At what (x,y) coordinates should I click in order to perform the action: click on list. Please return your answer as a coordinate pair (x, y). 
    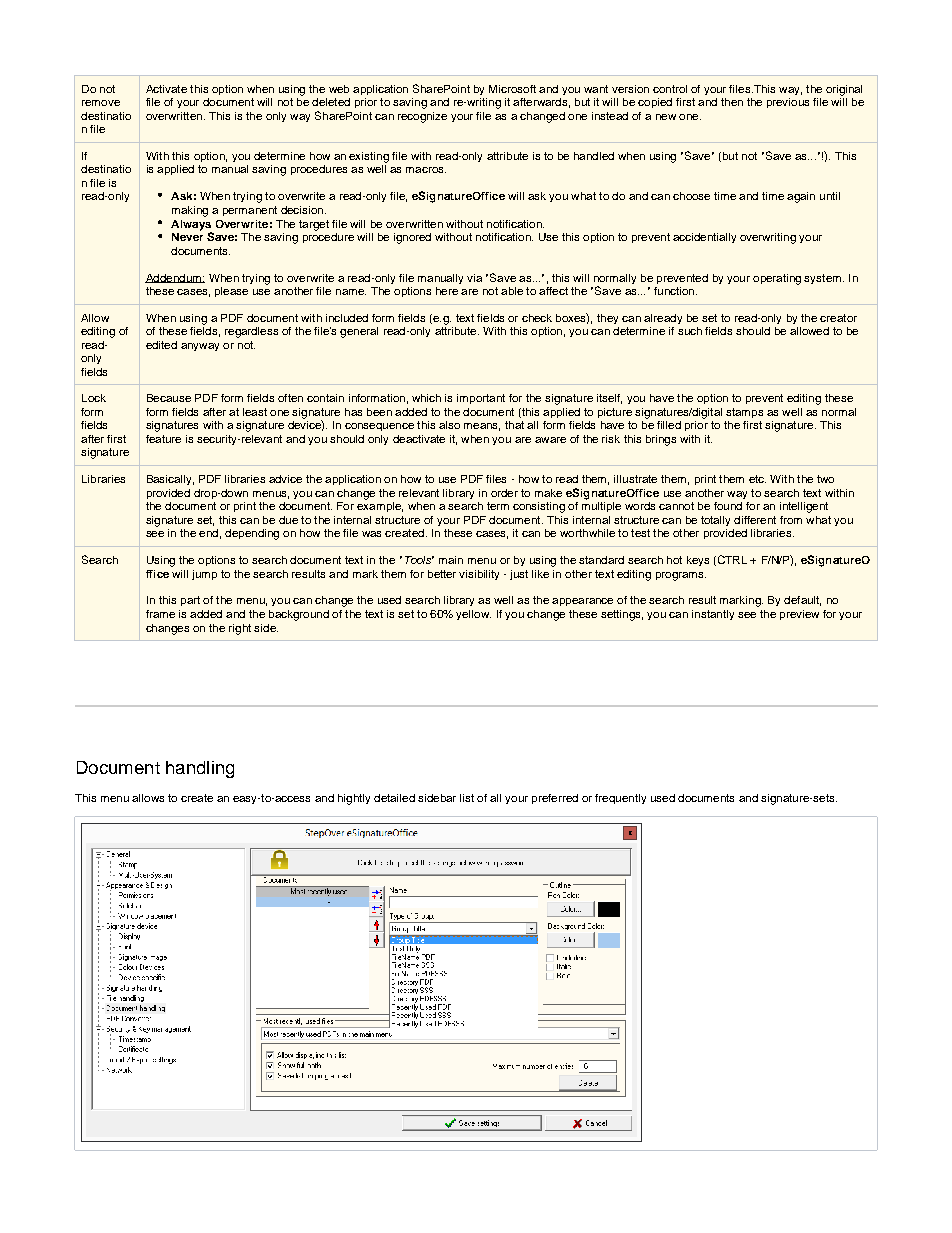
    Looking at the image, I should click on (467, 798).
